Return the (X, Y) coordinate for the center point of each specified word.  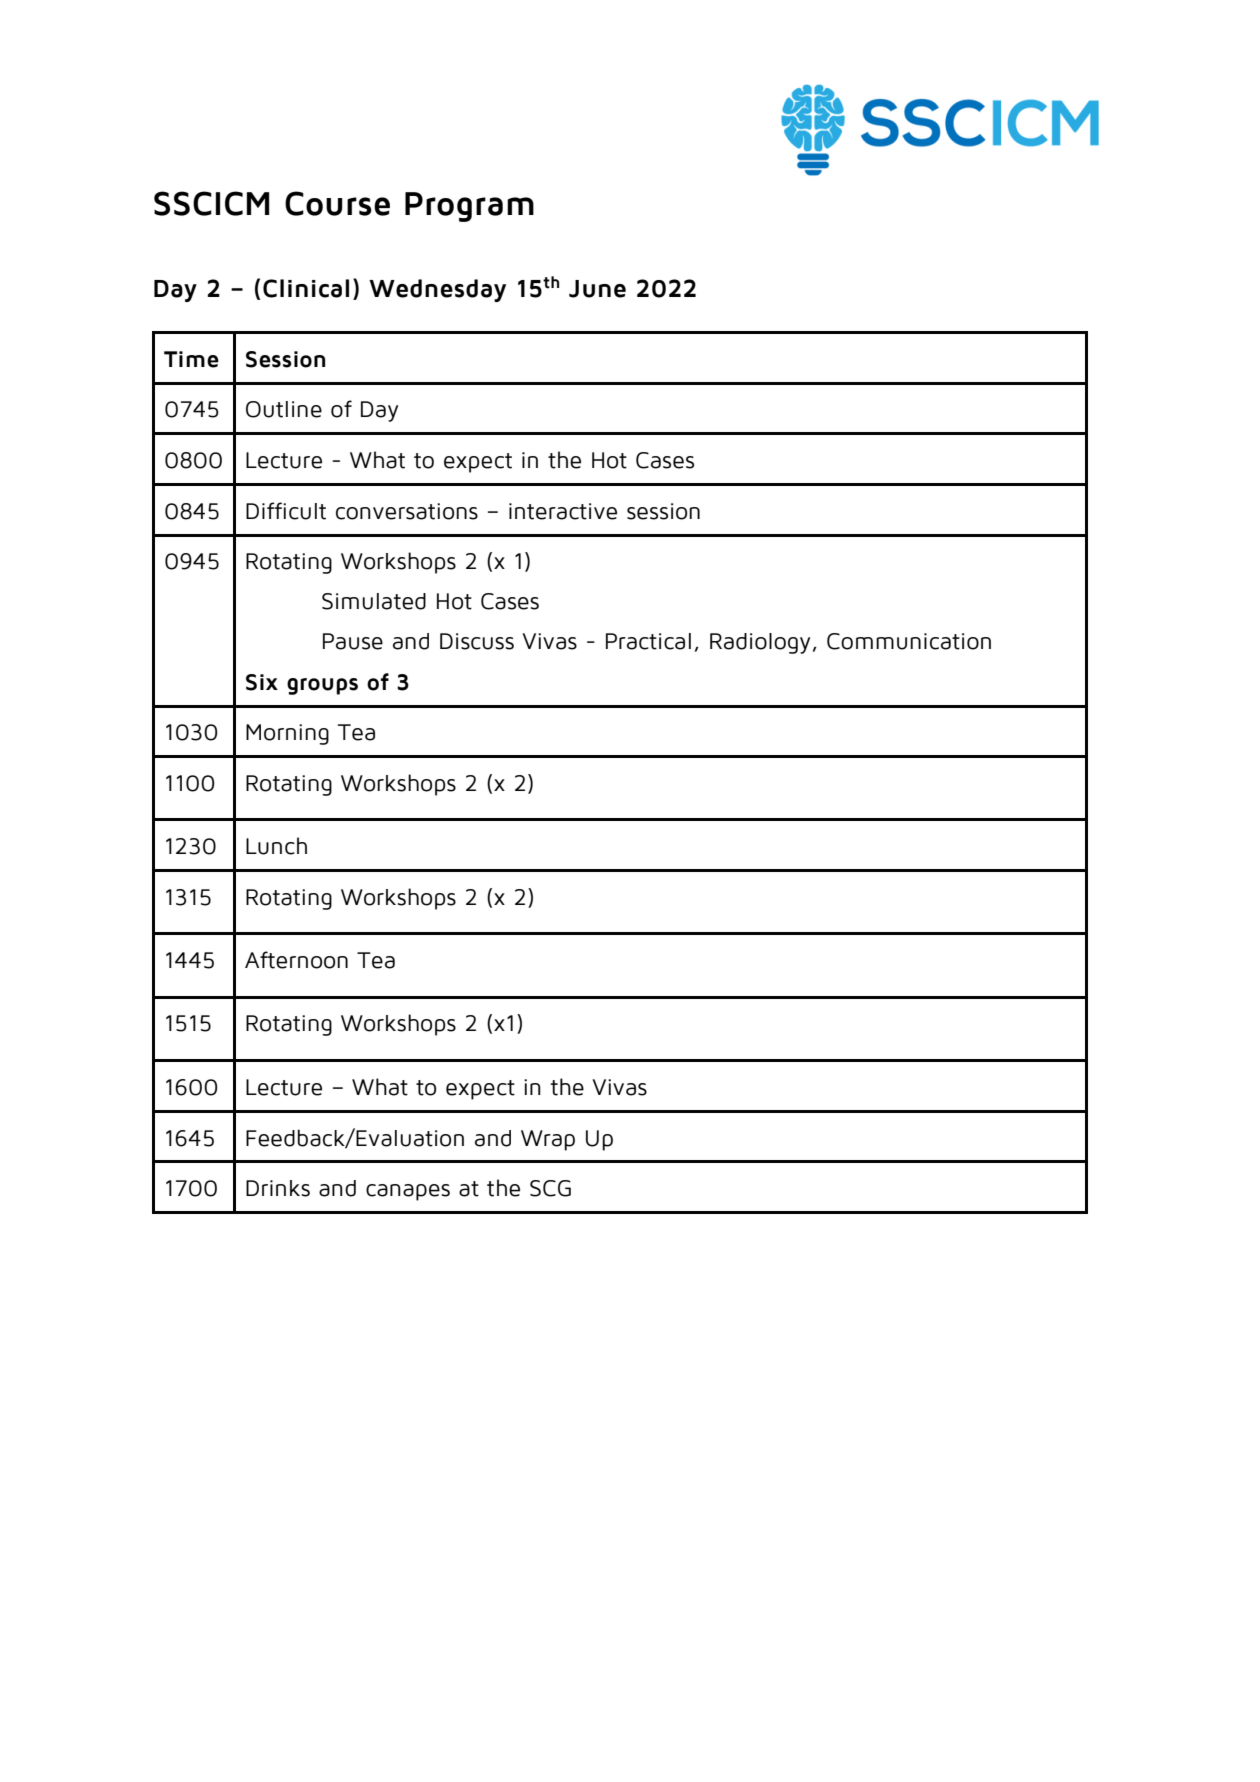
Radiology (760, 643)
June (597, 289)
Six (262, 682)
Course (337, 203)
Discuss (477, 641)
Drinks (278, 1188)
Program (469, 207)
